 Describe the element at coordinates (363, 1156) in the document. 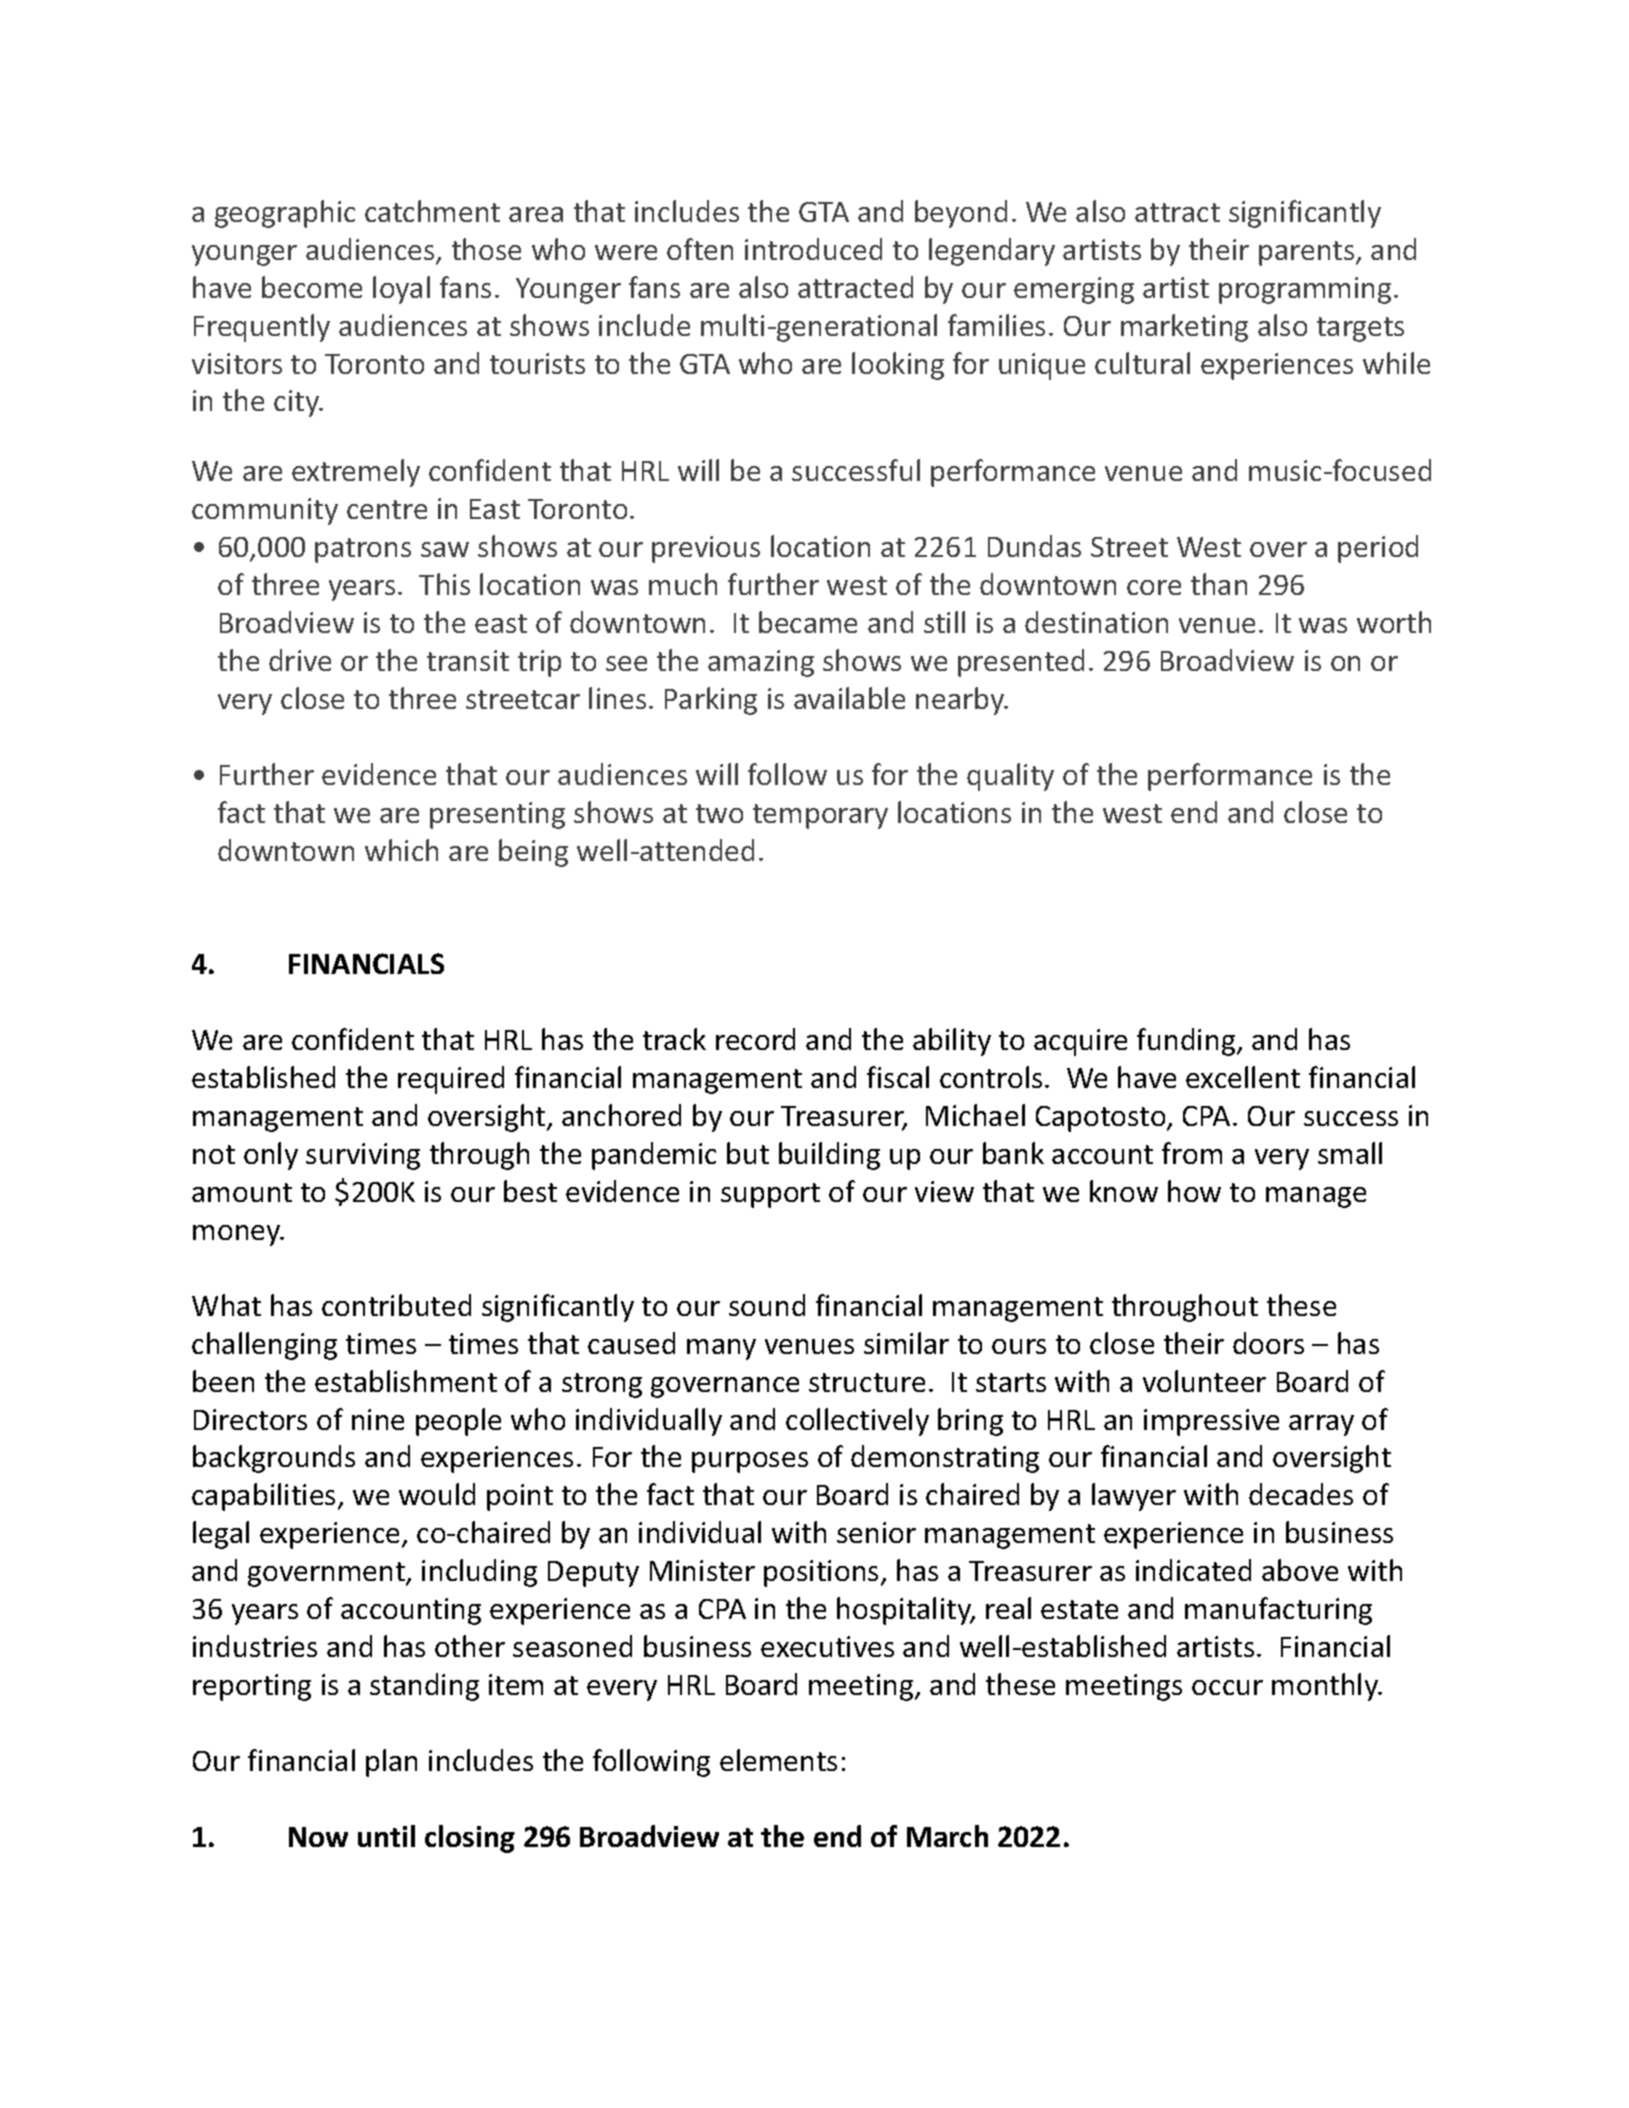

I see `surviving` at that location.
